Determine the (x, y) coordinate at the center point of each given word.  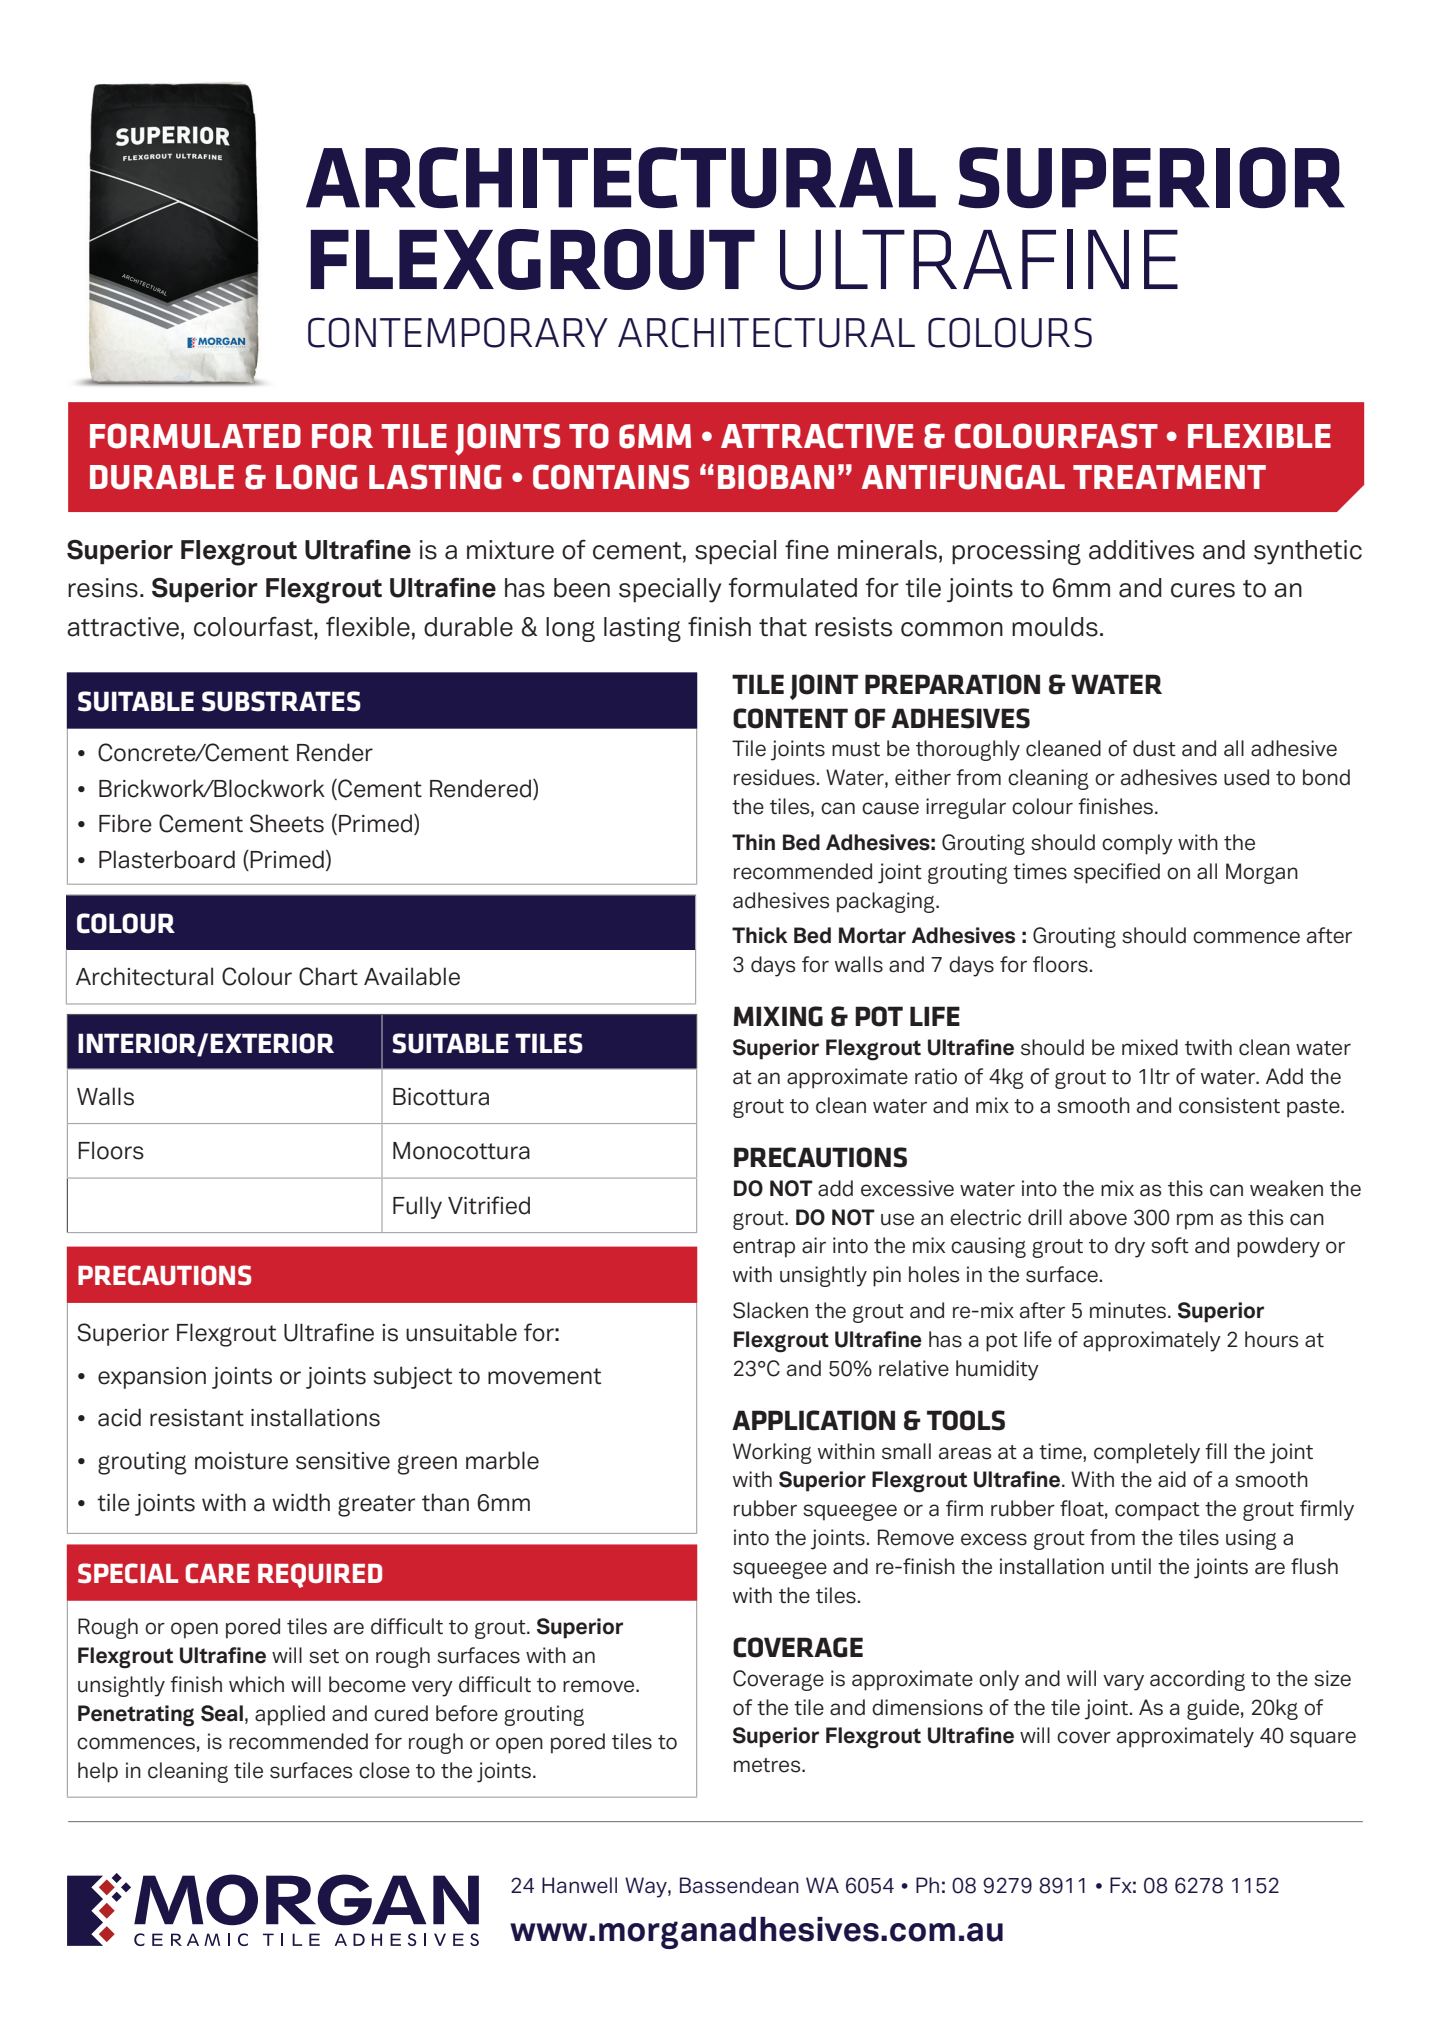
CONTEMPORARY (458, 332)
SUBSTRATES (281, 701)
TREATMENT (1169, 477)
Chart (328, 976)
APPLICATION (813, 1420)
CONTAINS (611, 477)
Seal (222, 1713)
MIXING (778, 1016)
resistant (197, 1418)
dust (1154, 748)
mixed (1150, 1047)
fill (1216, 1451)
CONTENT (790, 718)
